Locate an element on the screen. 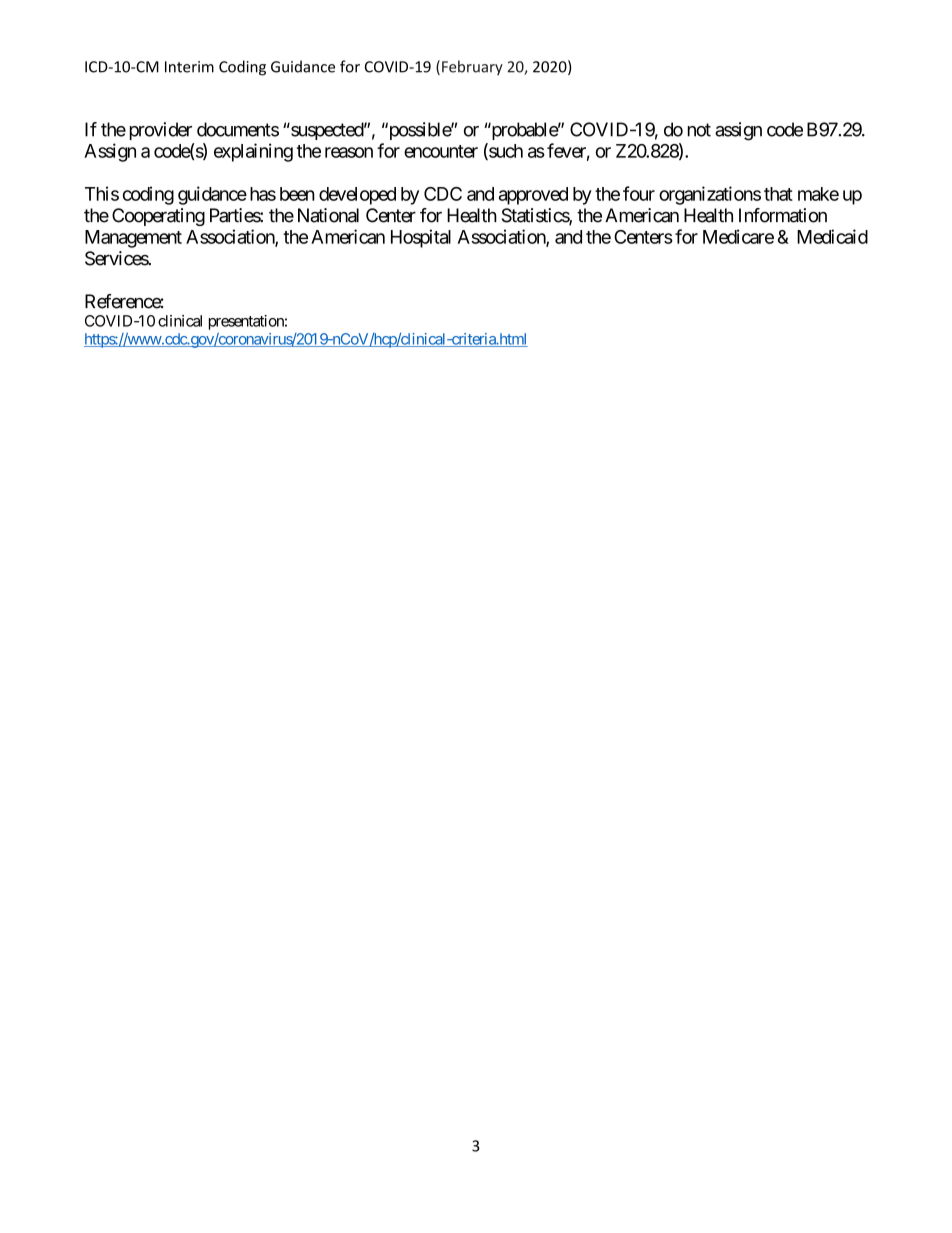  provider is located at coordinates (161, 131).
